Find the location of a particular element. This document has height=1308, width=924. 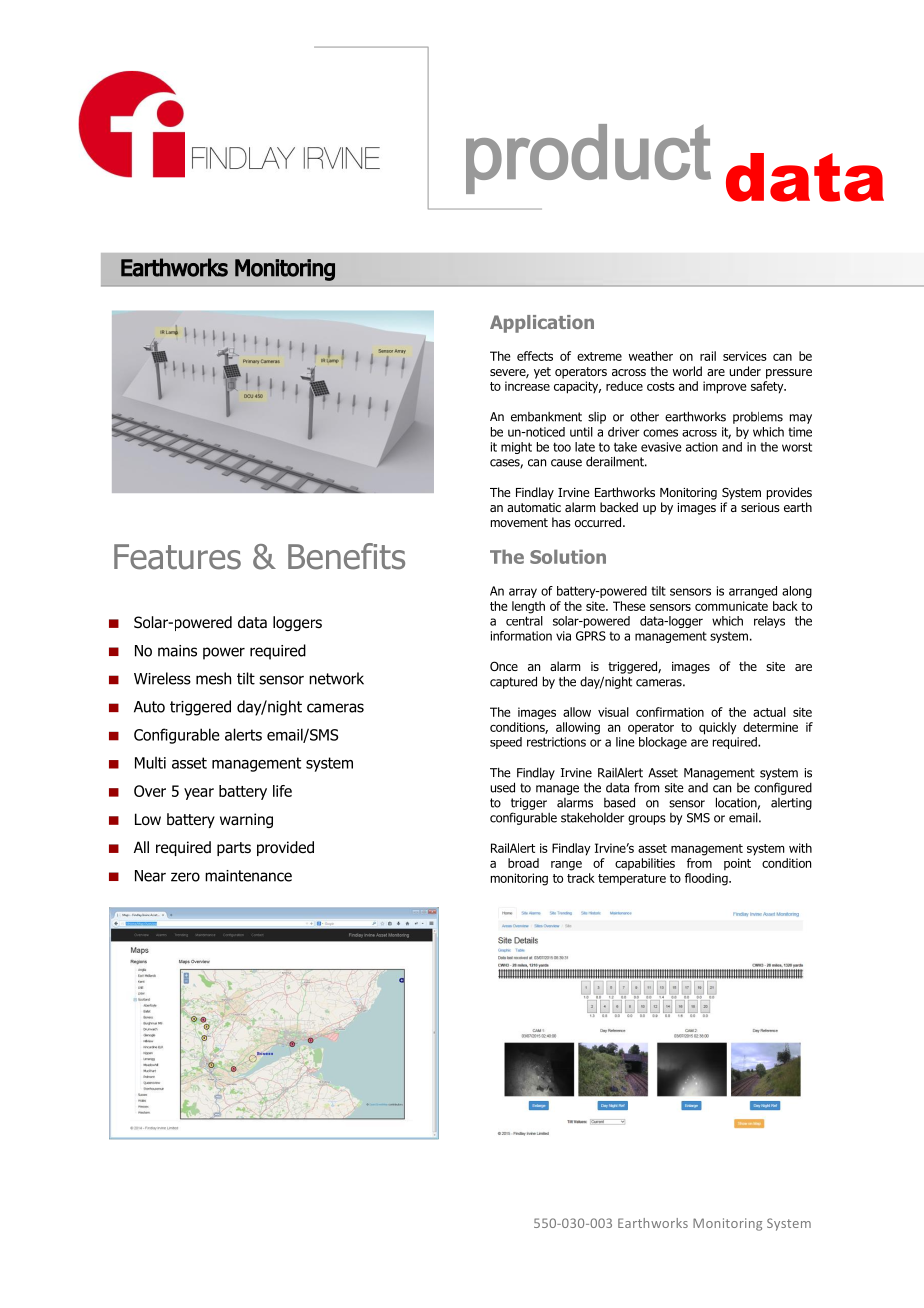

broad is located at coordinates (523, 863).
